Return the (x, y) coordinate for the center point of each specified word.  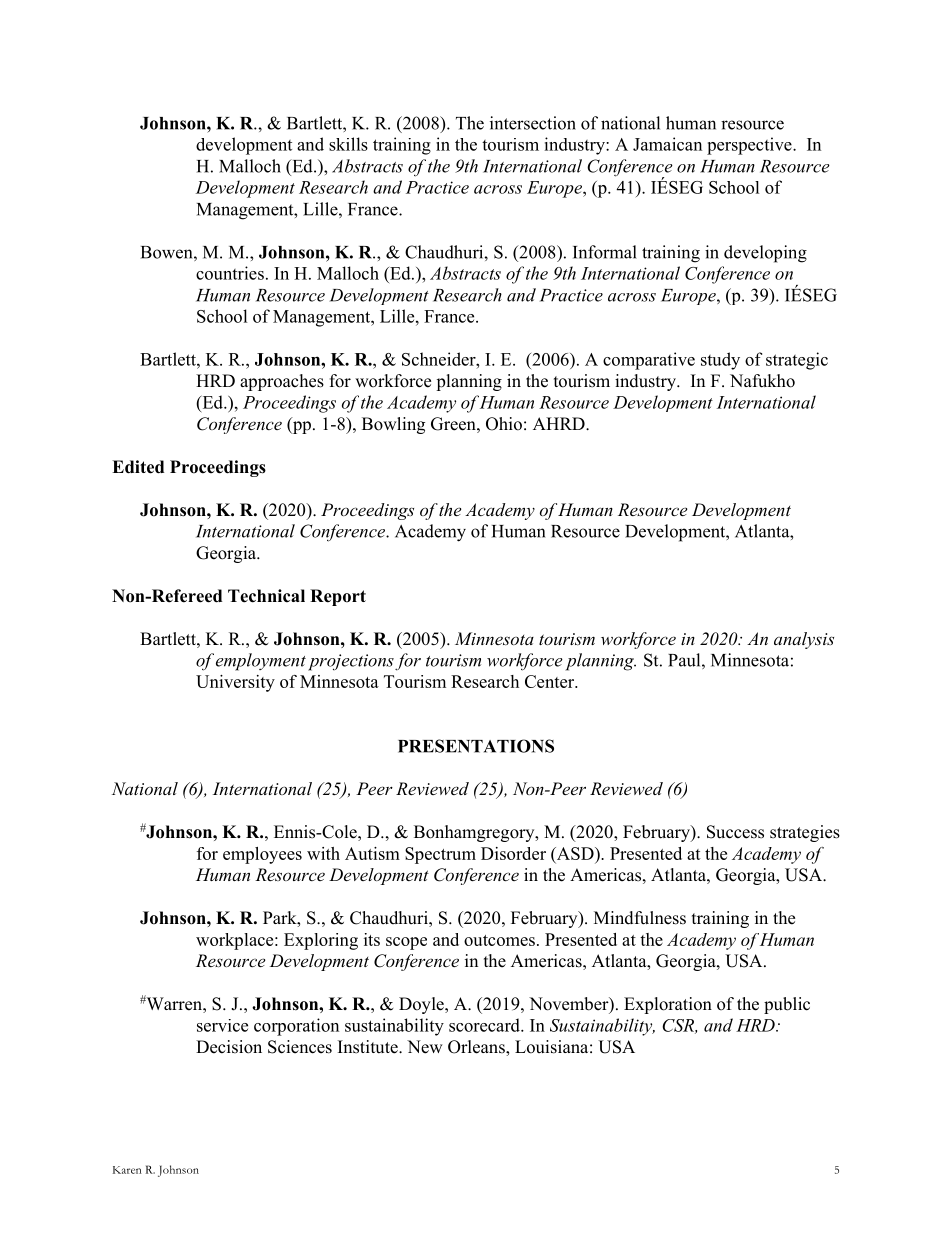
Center (550, 681)
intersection (533, 123)
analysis (804, 640)
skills (348, 144)
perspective (750, 146)
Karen (127, 1170)
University (235, 683)
